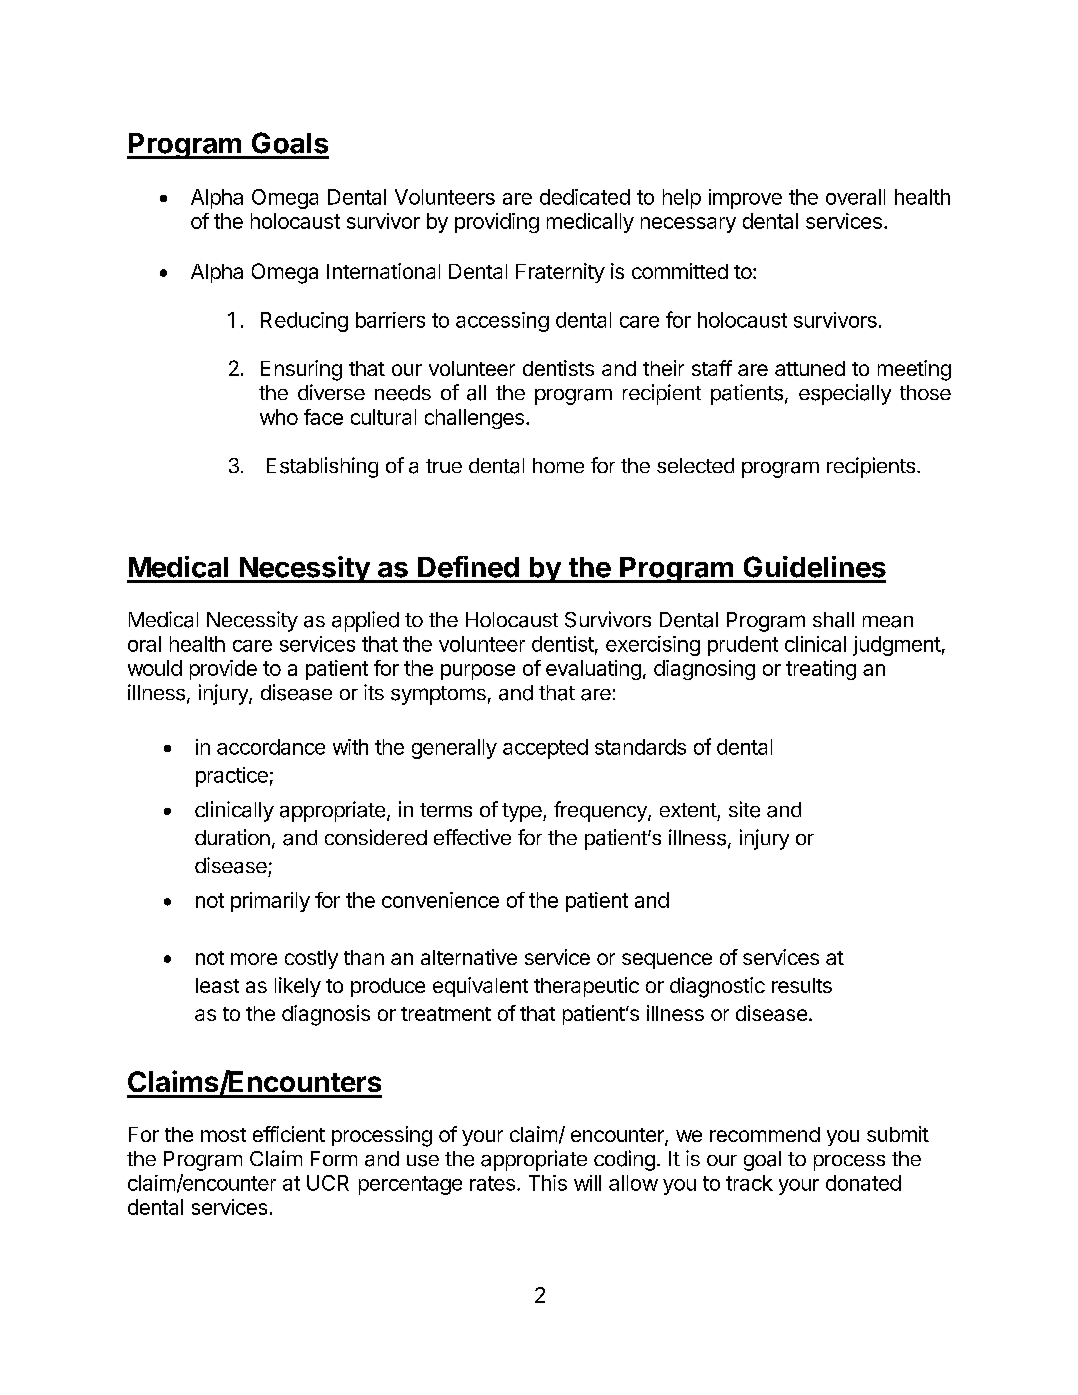  What do you see at coordinates (855, 197) in the page?
I see `overall` at bounding box center [855, 197].
